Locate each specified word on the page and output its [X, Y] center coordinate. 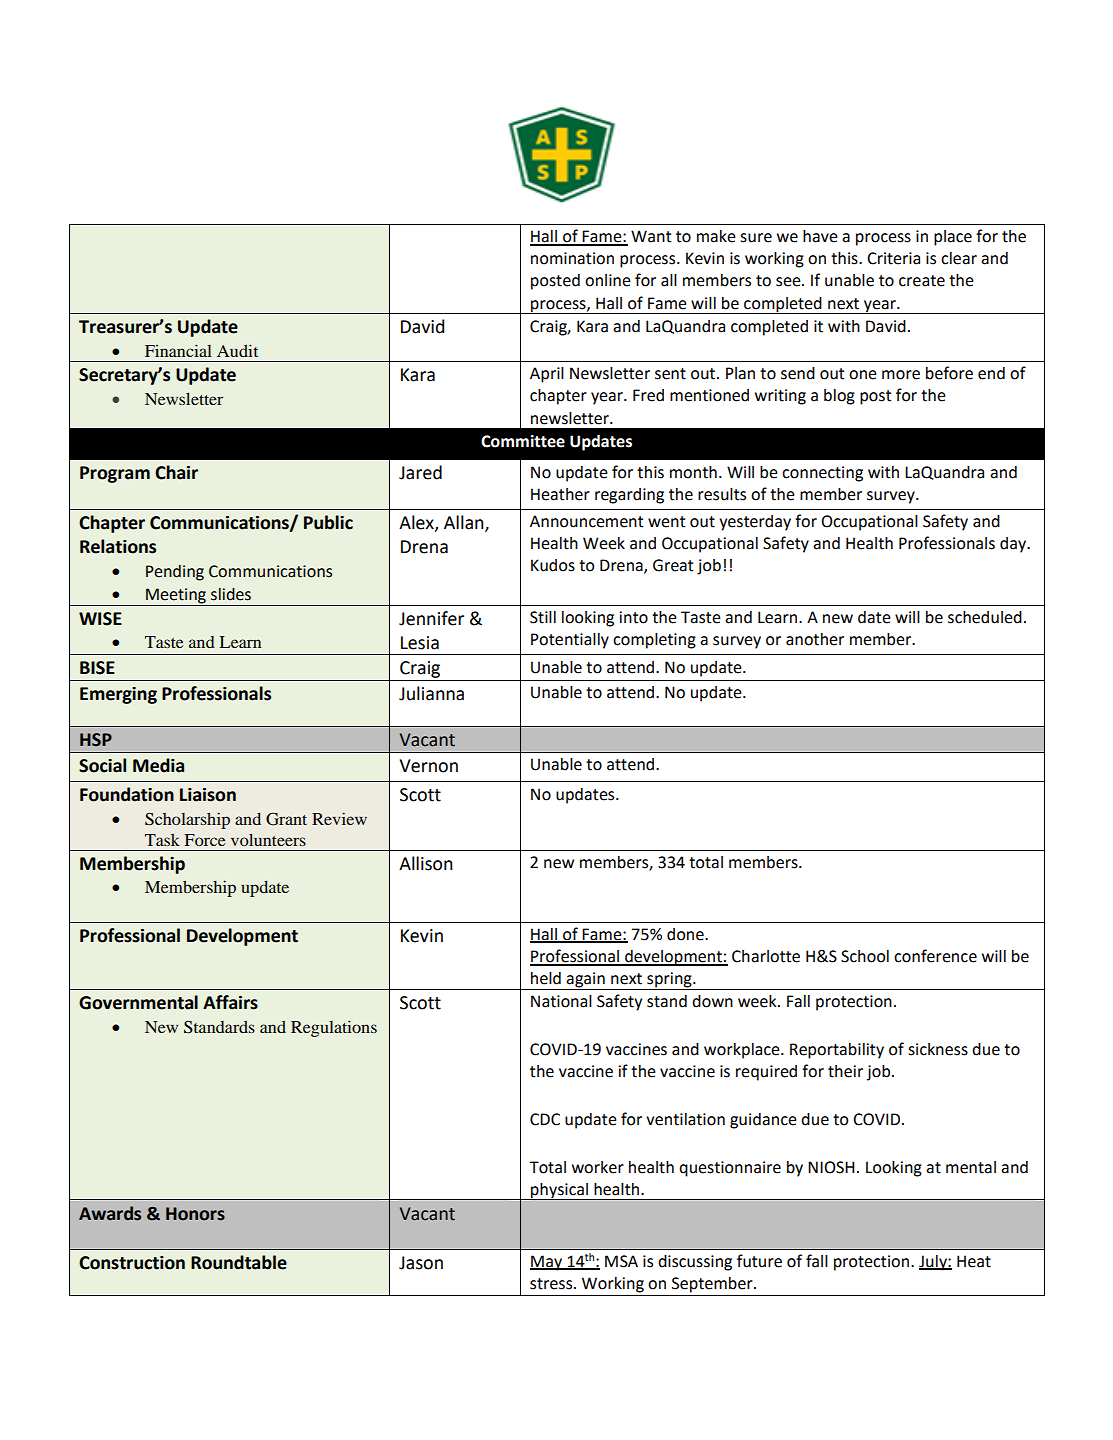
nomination [572, 258]
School [865, 956]
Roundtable [239, 1262]
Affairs [230, 1002]
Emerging [118, 695]
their [845, 1071]
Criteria [893, 258]
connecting [822, 474]
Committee [523, 441]
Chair [176, 472]
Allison [426, 863]
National [561, 1001]
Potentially [570, 641]
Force [205, 840]
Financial [178, 350]
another [815, 639]
